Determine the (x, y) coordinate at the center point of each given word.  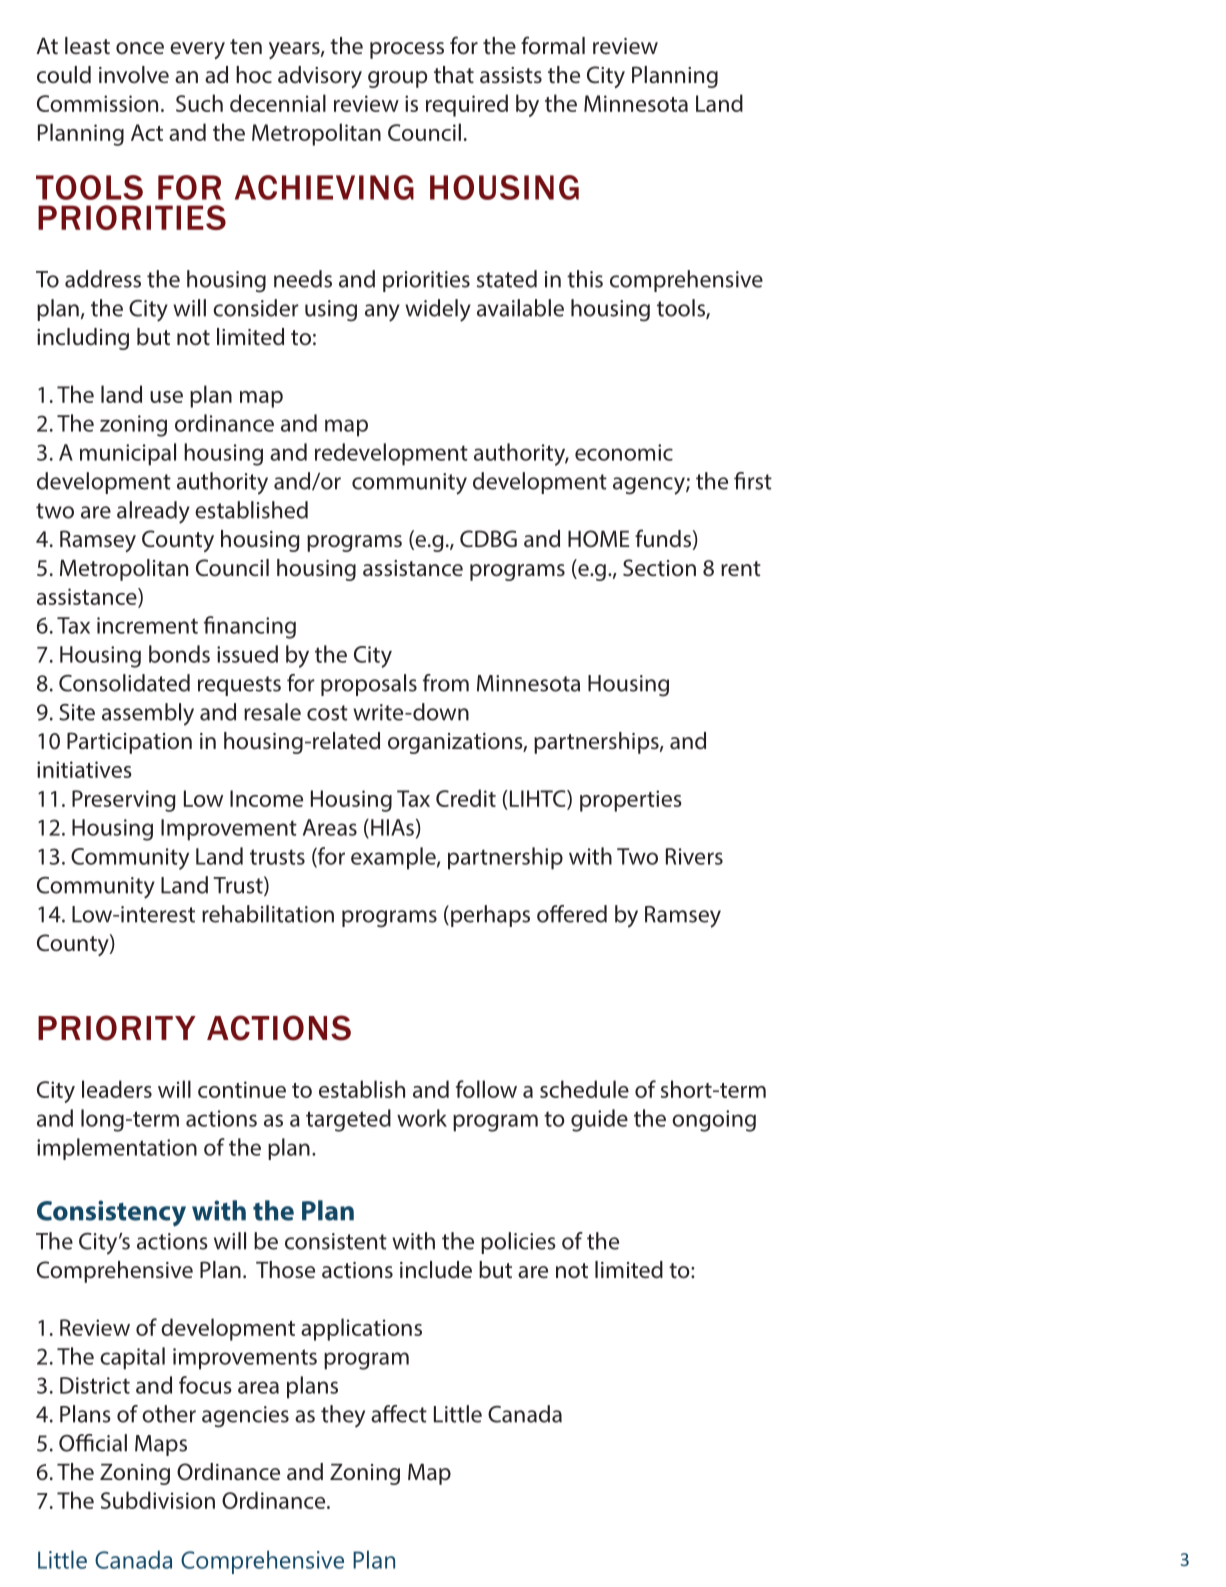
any (382, 313)
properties (631, 801)
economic (624, 452)
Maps (161, 1445)
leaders (117, 1089)
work (422, 1118)
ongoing (714, 1121)
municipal (128, 454)
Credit (466, 798)
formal (553, 45)
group (397, 79)
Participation (129, 743)
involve (134, 74)
